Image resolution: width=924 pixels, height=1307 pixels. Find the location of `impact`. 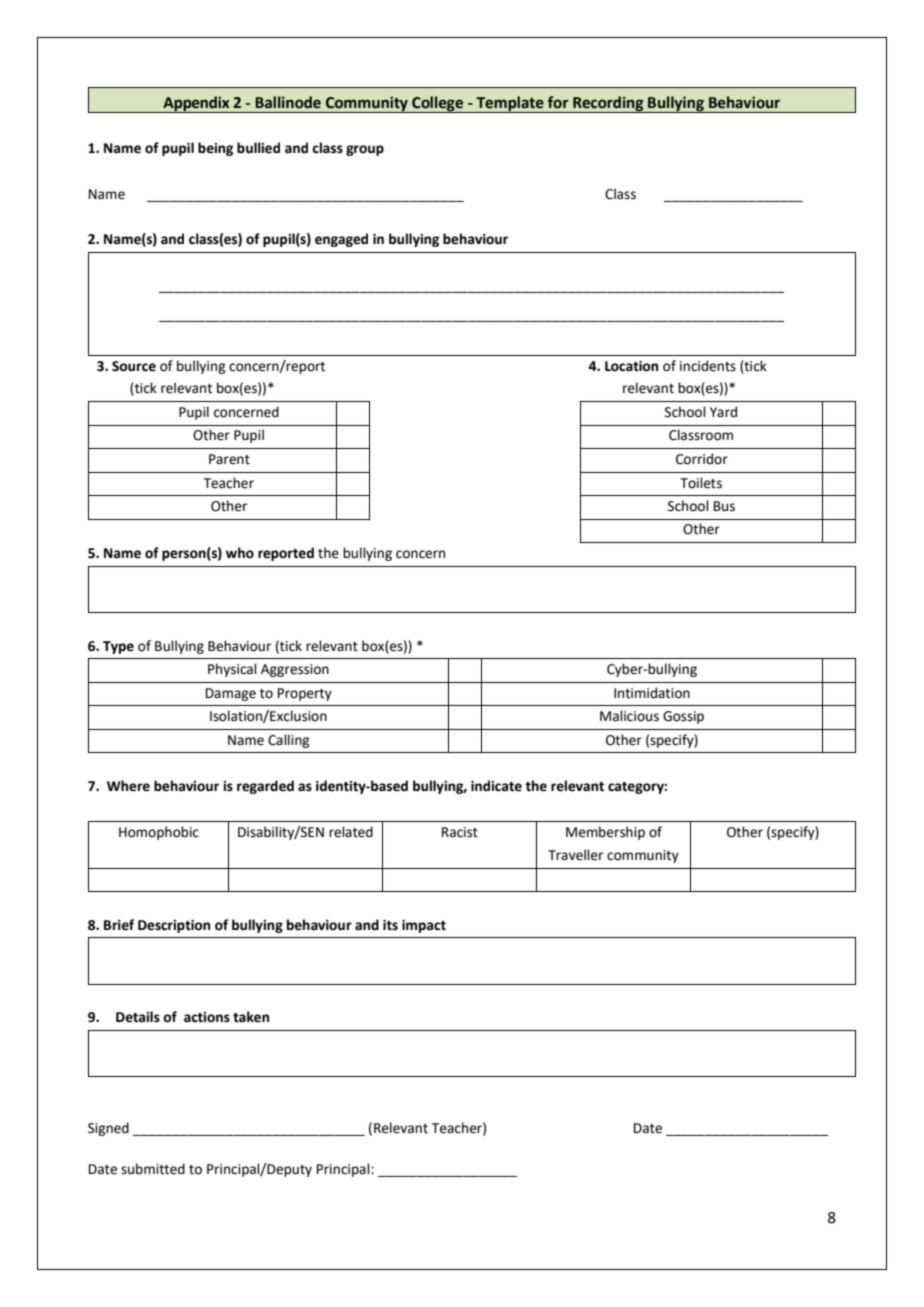

impact is located at coordinates (424, 926).
